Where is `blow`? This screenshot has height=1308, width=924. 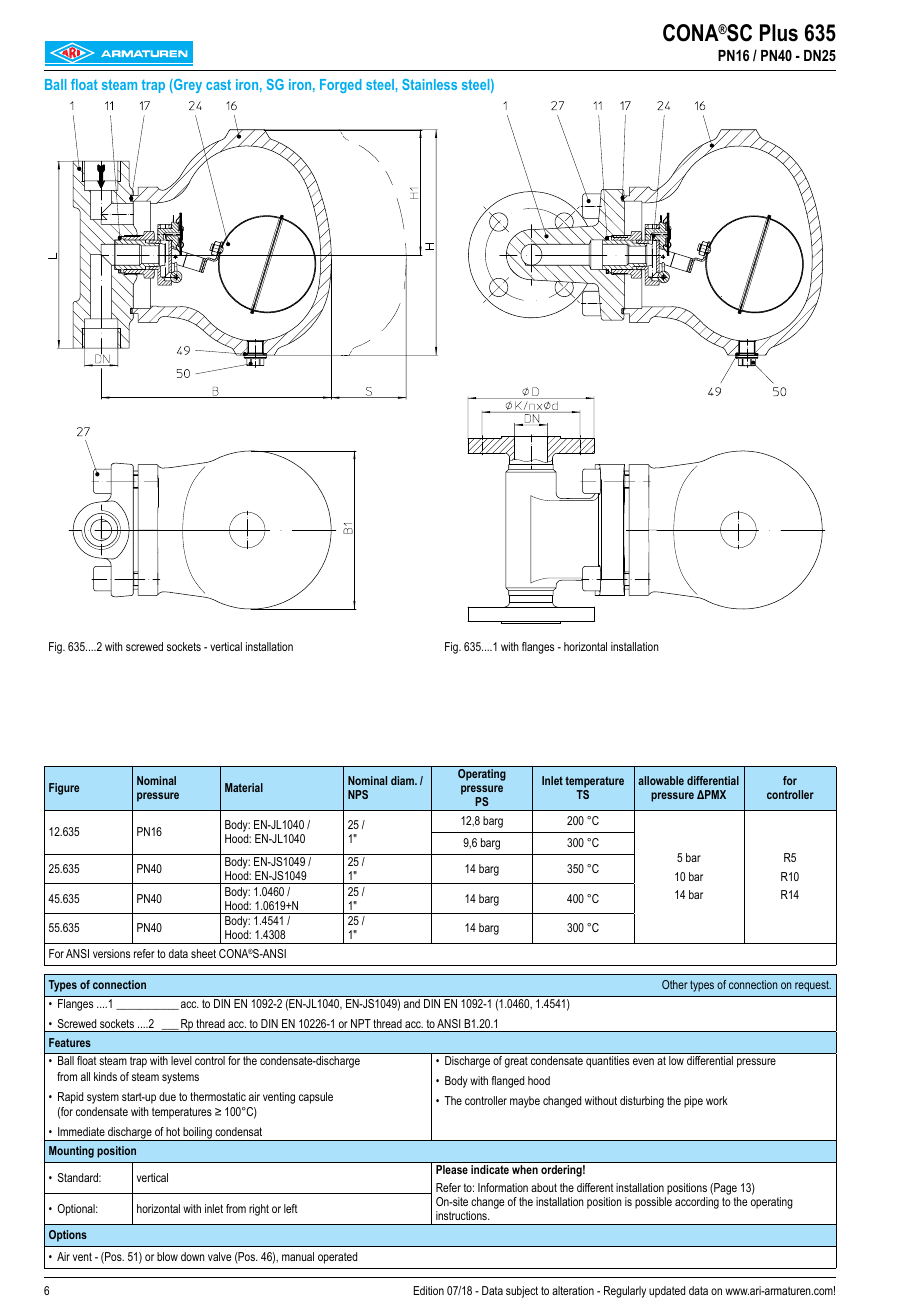 blow is located at coordinates (167, 1256).
